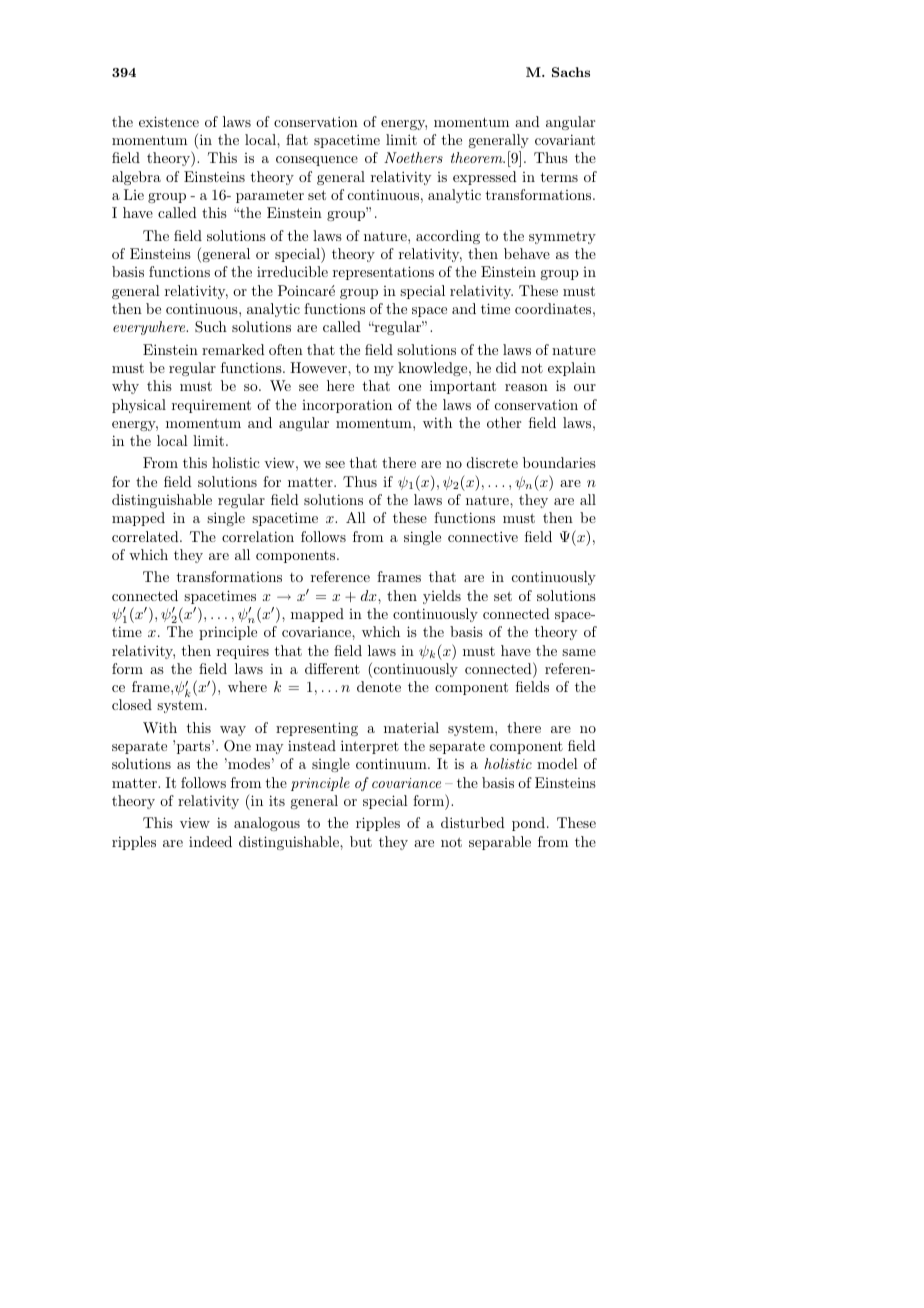 The height and width of the document is (1308, 924). Describe the element at coordinates (319, 367) in the document. I see `However` at that location.
